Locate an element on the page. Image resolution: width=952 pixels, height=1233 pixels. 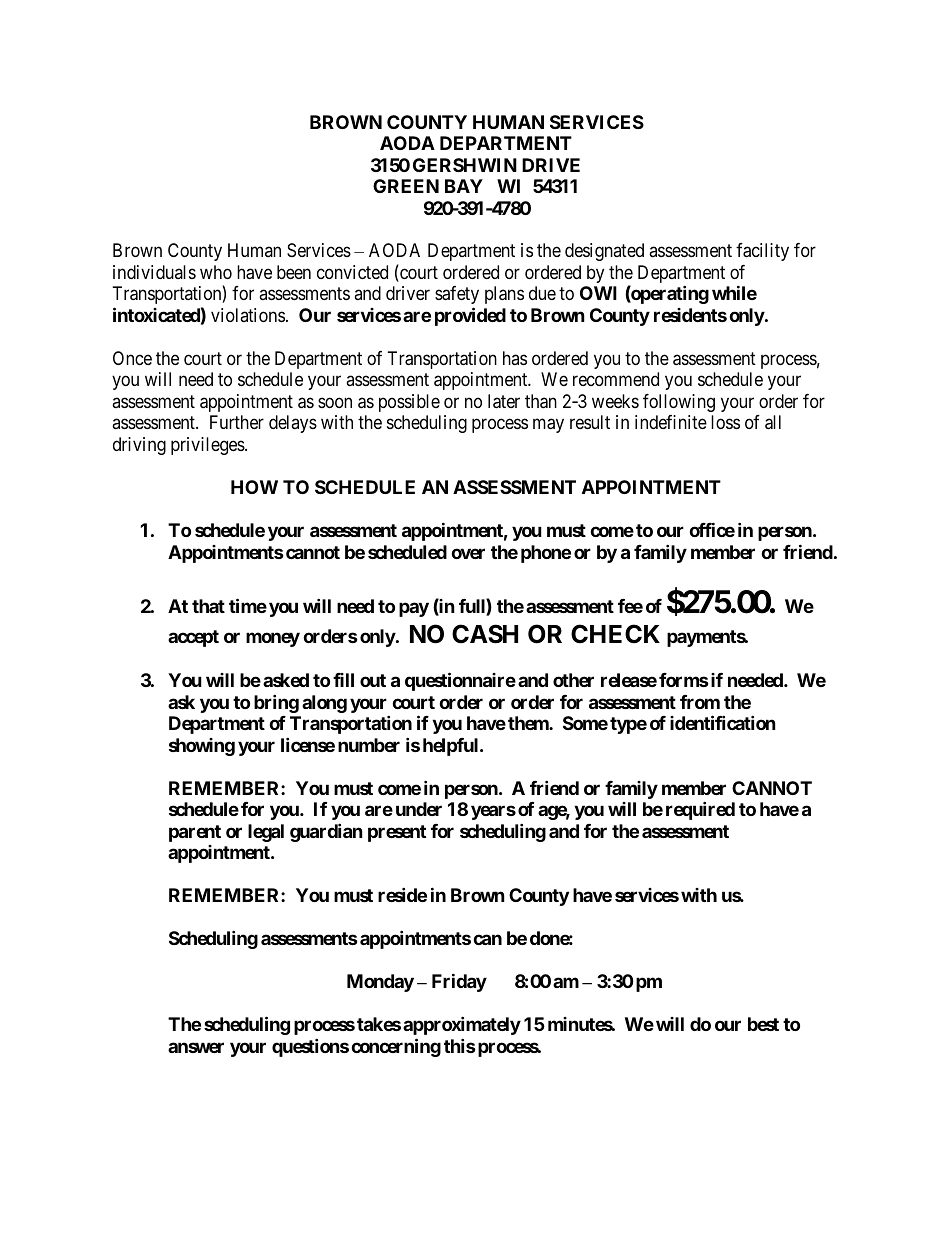
who is located at coordinates (216, 272).
